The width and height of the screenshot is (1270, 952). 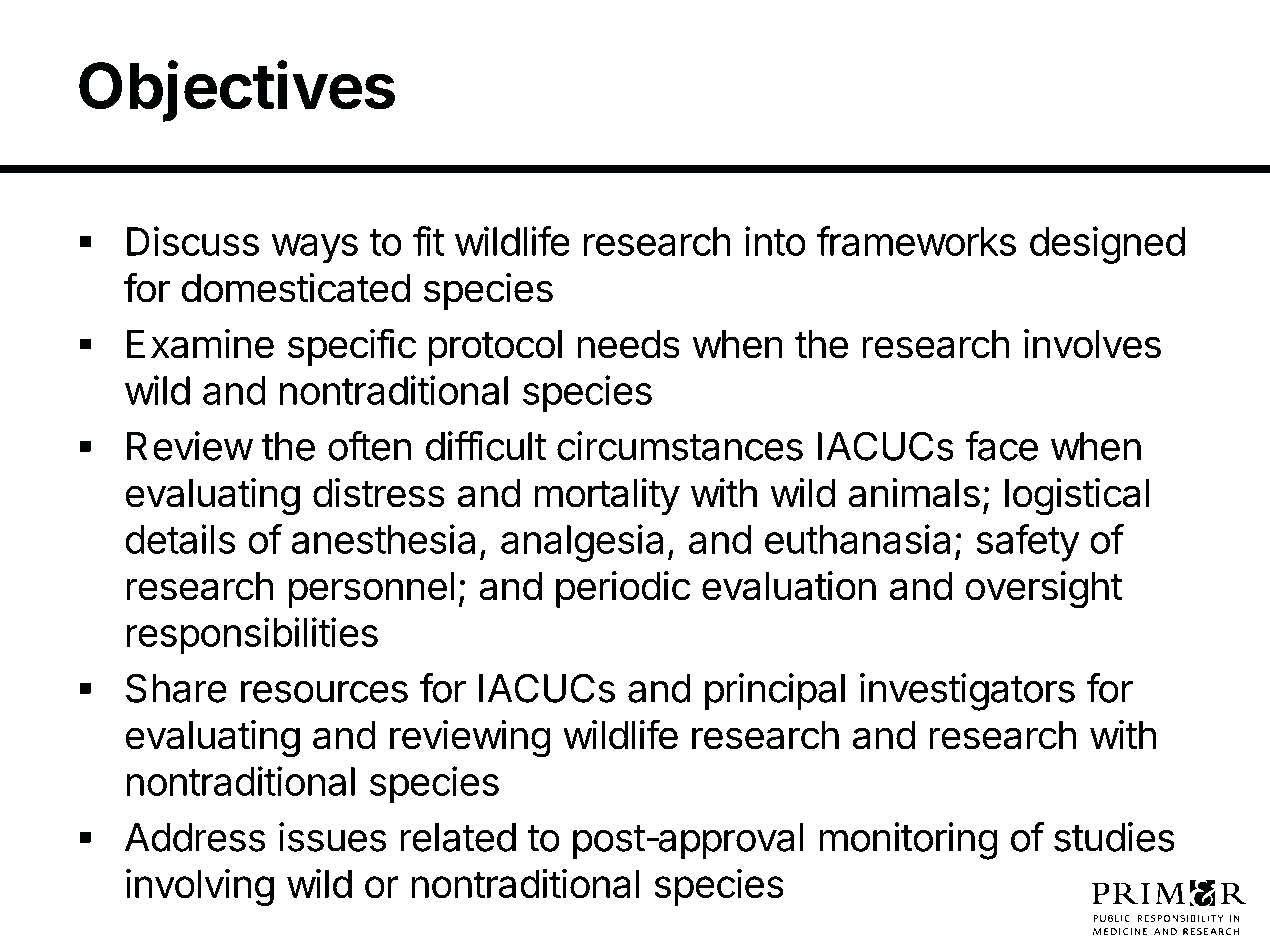 What do you see at coordinates (1077, 497) in the screenshot?
I see `logistical` at bounding box center [1077, 497].
